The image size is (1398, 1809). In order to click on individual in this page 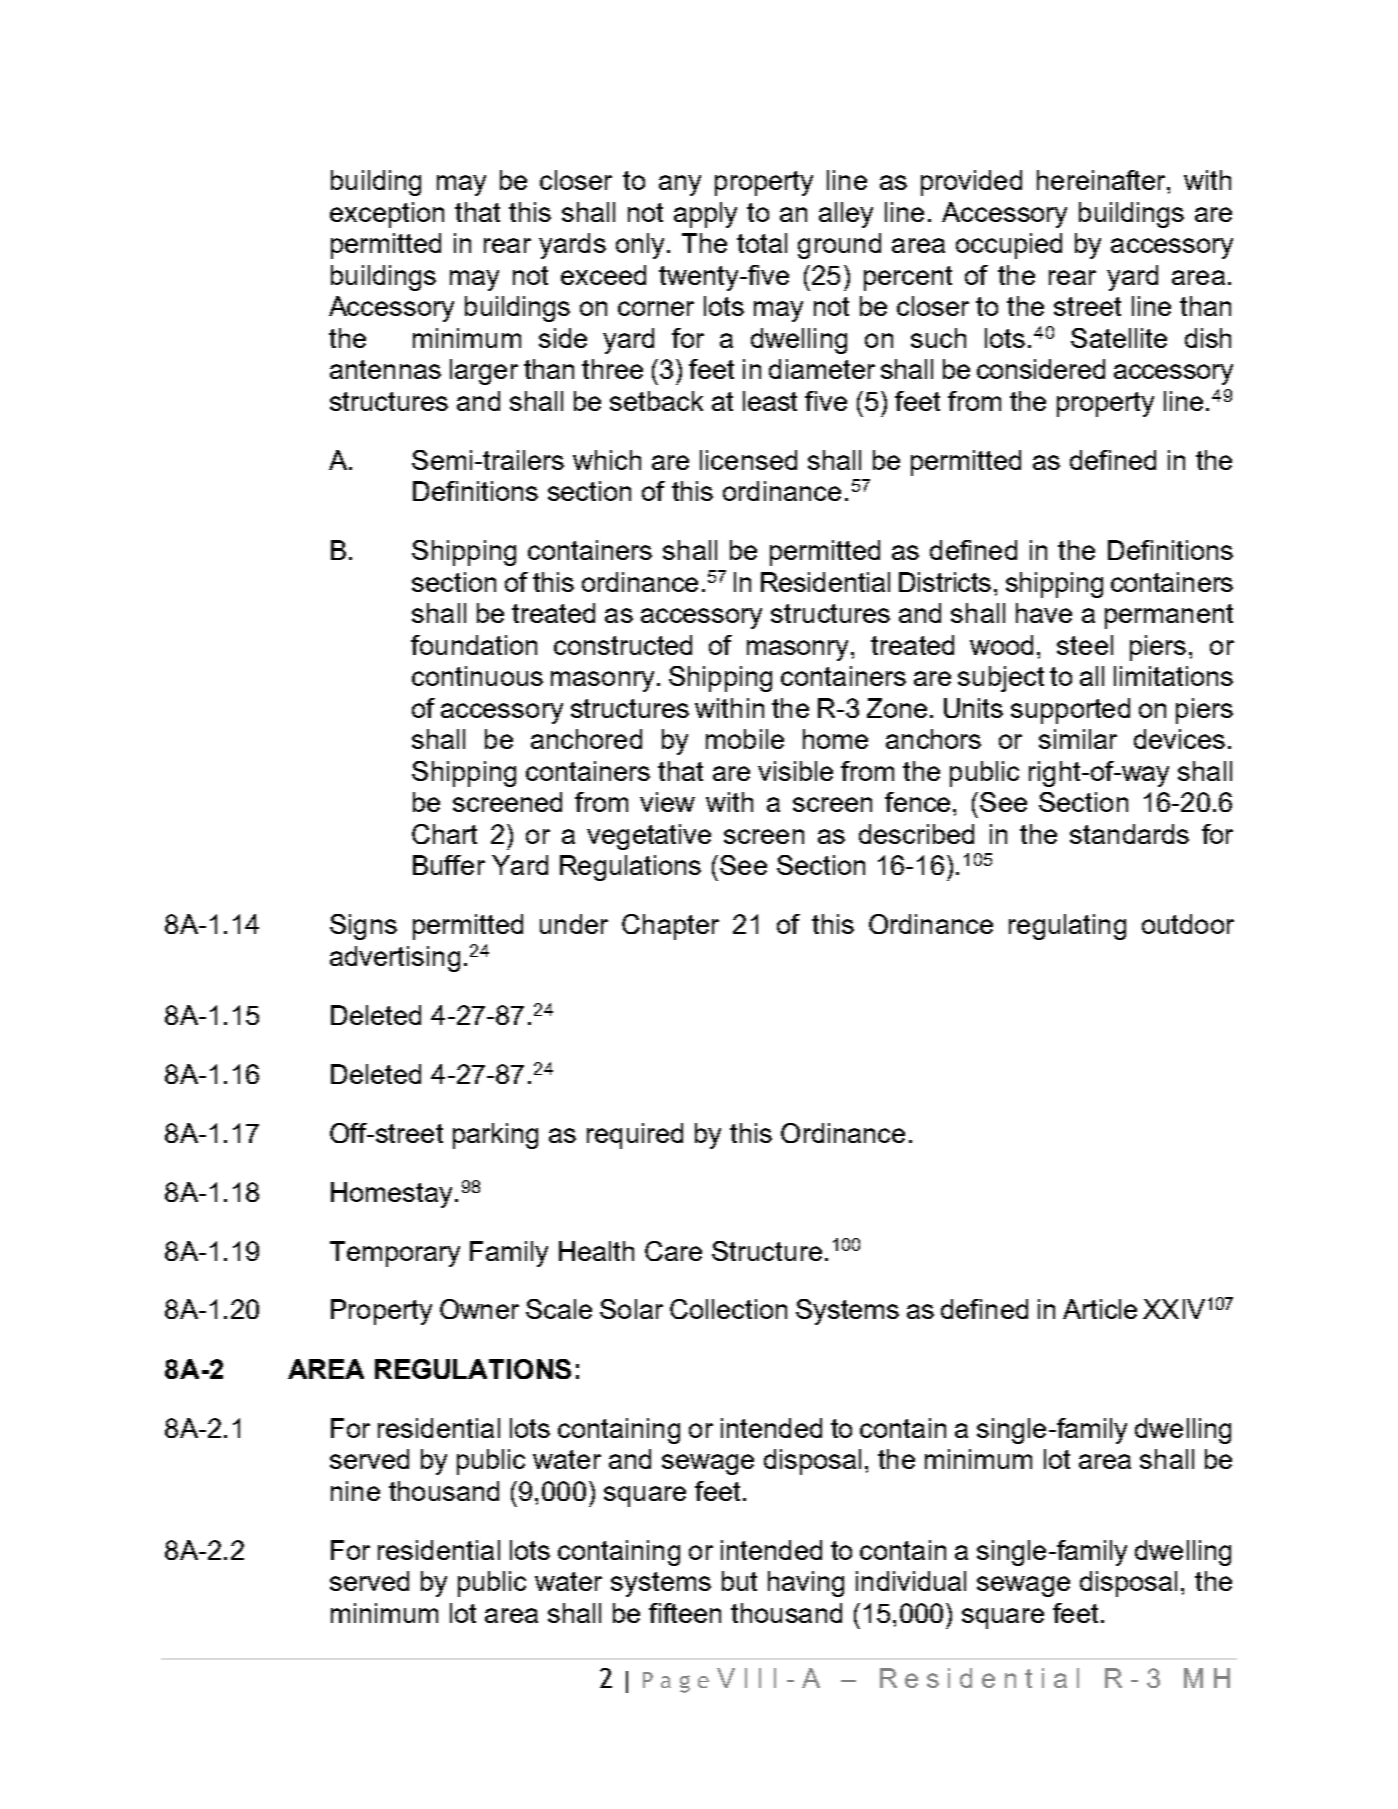, I will do `click(911, 1581)`.
